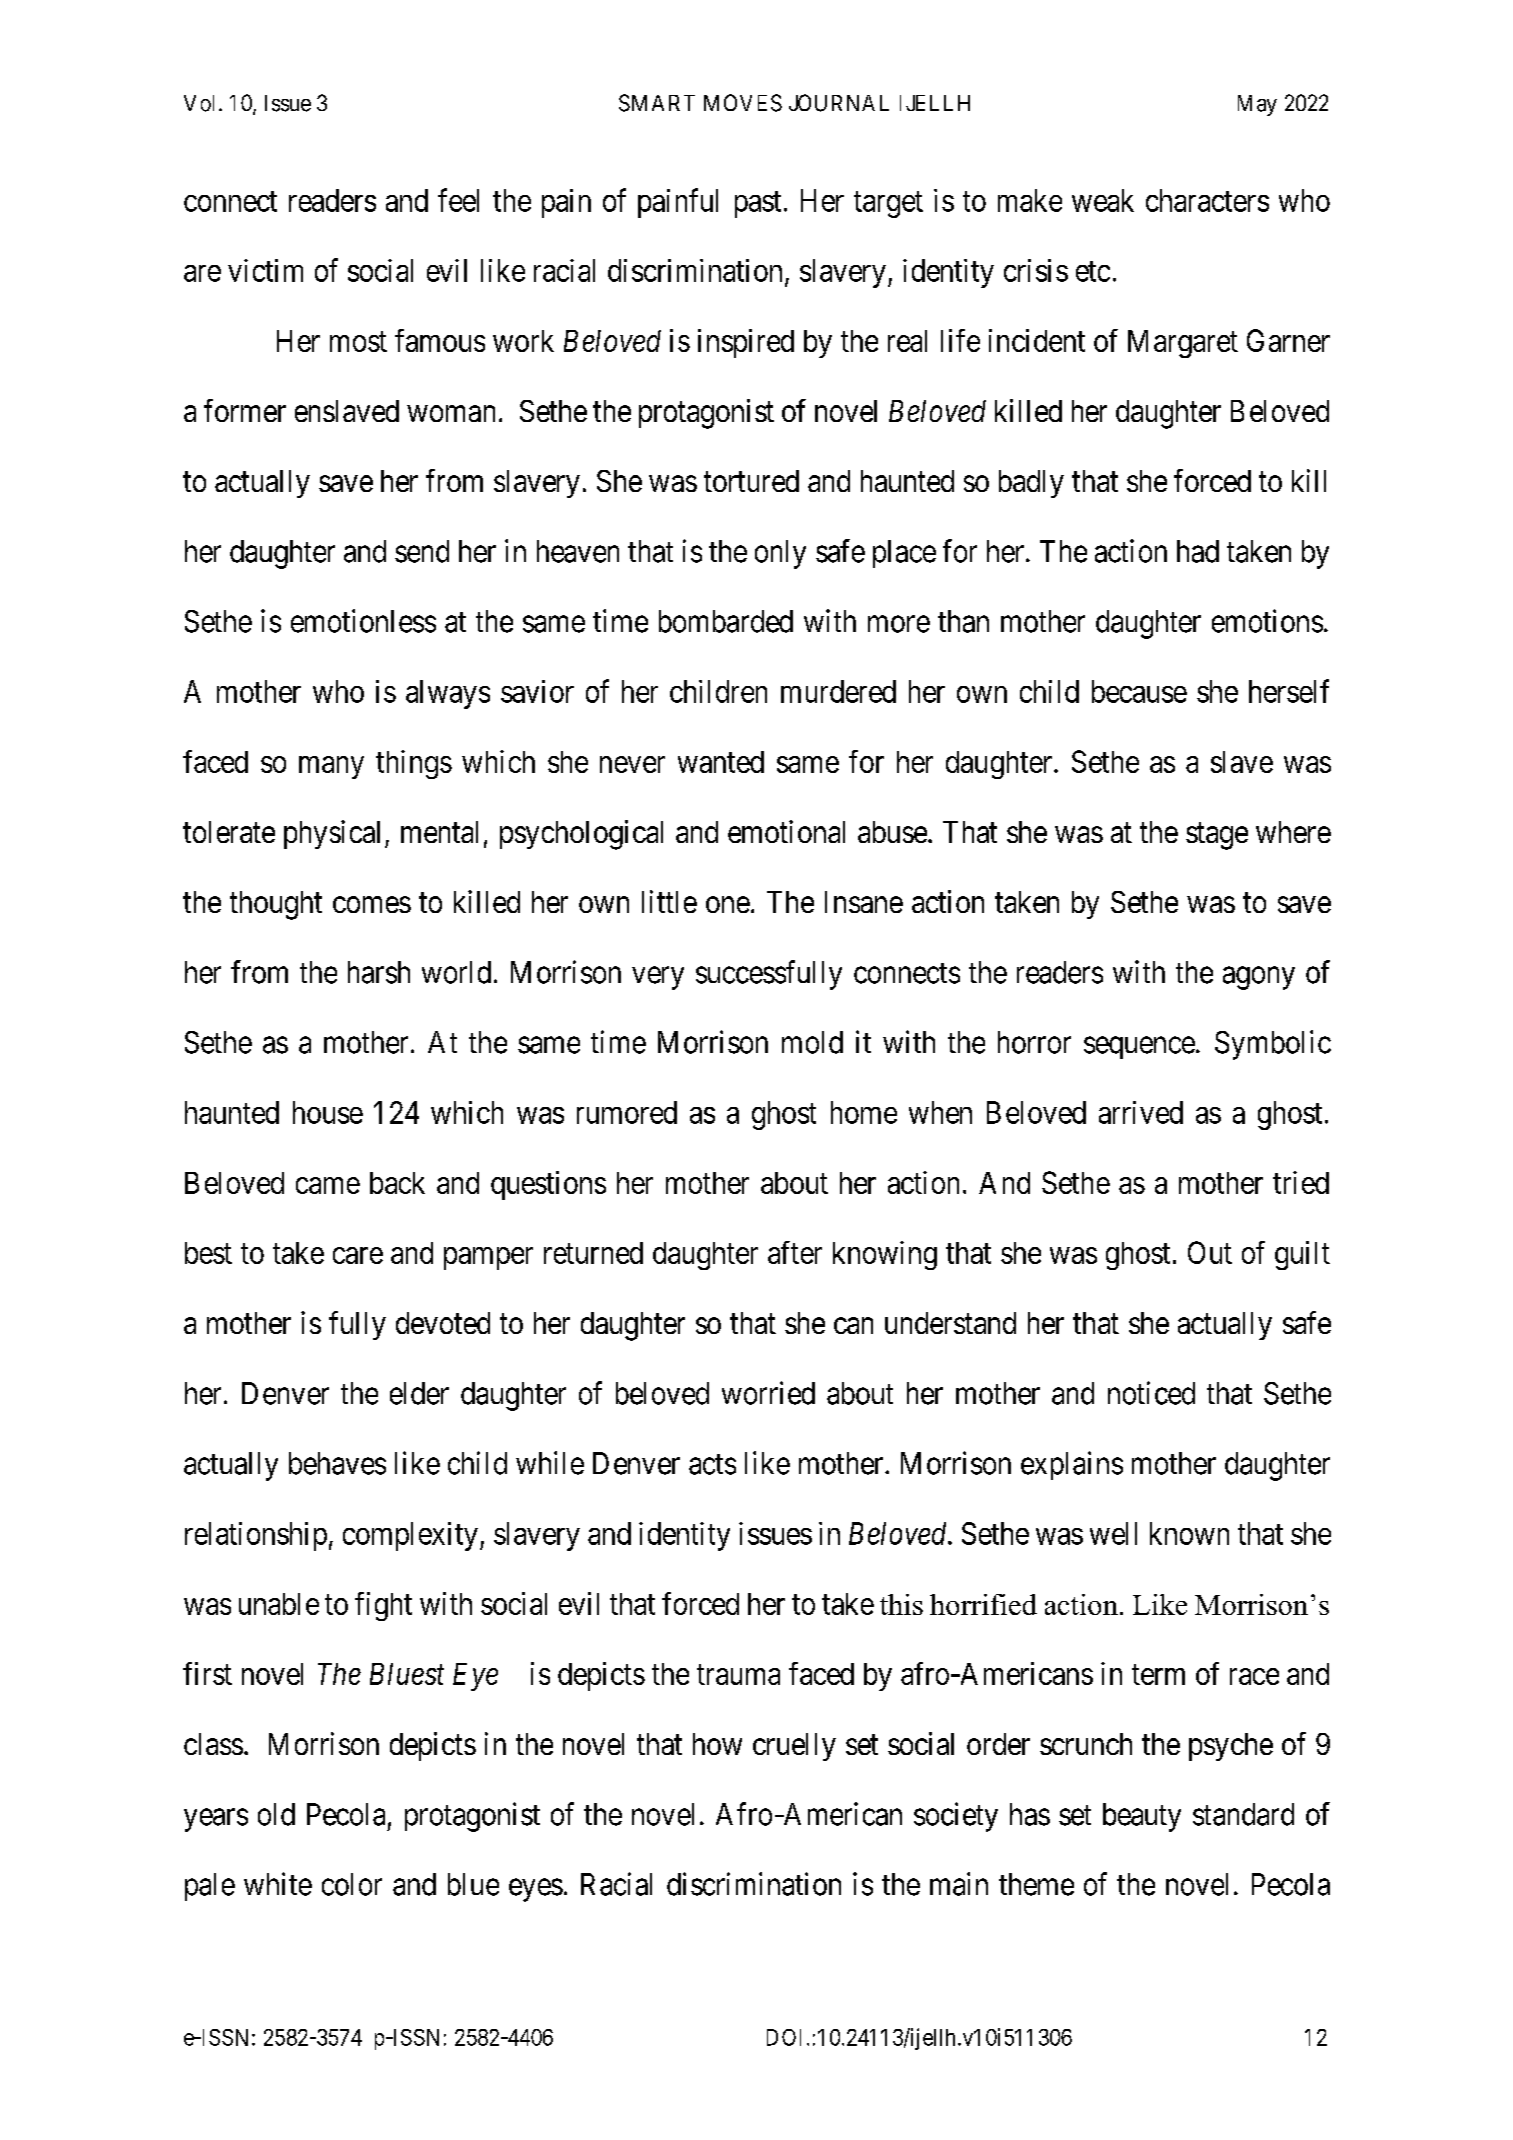 This document has height=2140, width=1513. What do you see at coordinates (1217, 836) in the document?
I see `stage` at bounding box center [1217, 836].
